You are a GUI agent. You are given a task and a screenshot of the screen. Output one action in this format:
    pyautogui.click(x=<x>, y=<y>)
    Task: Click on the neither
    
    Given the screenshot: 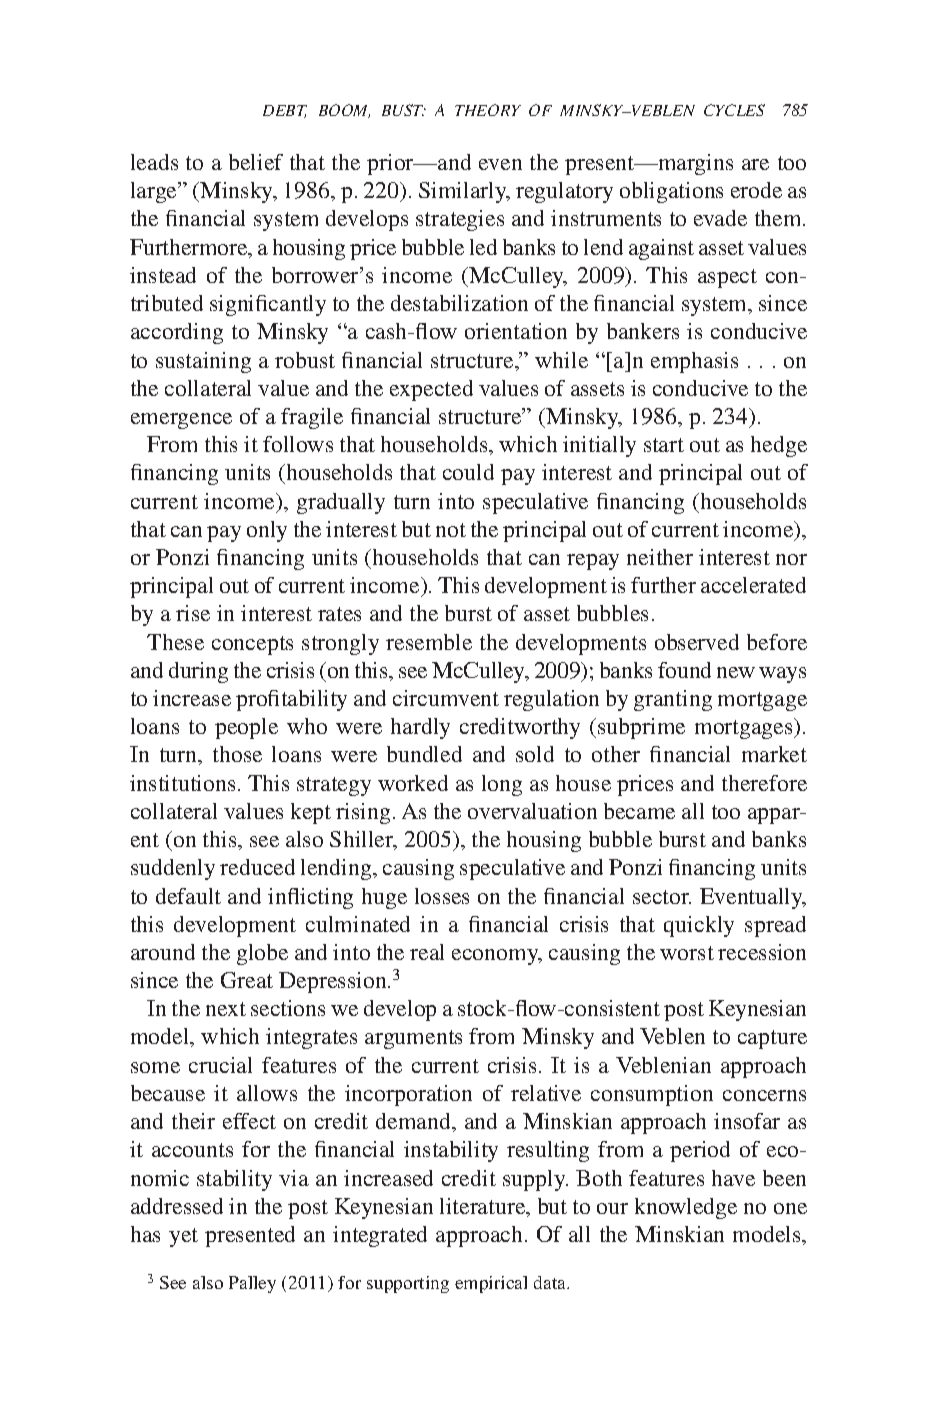 What is the action you would take?
    pyautogui.click(x=660, y=557)
